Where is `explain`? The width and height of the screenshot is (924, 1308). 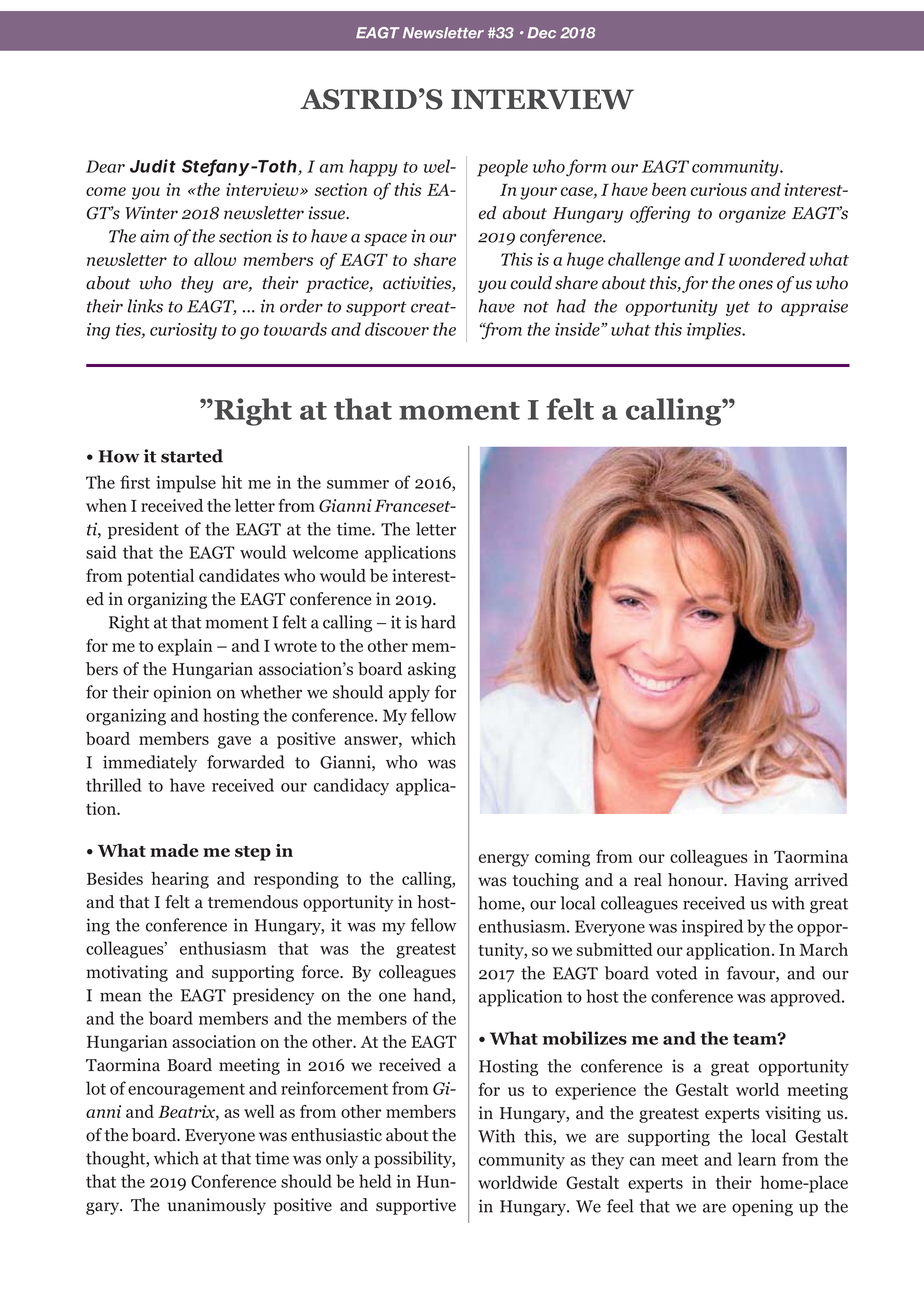
explain is located at coordinates (185, 647).
